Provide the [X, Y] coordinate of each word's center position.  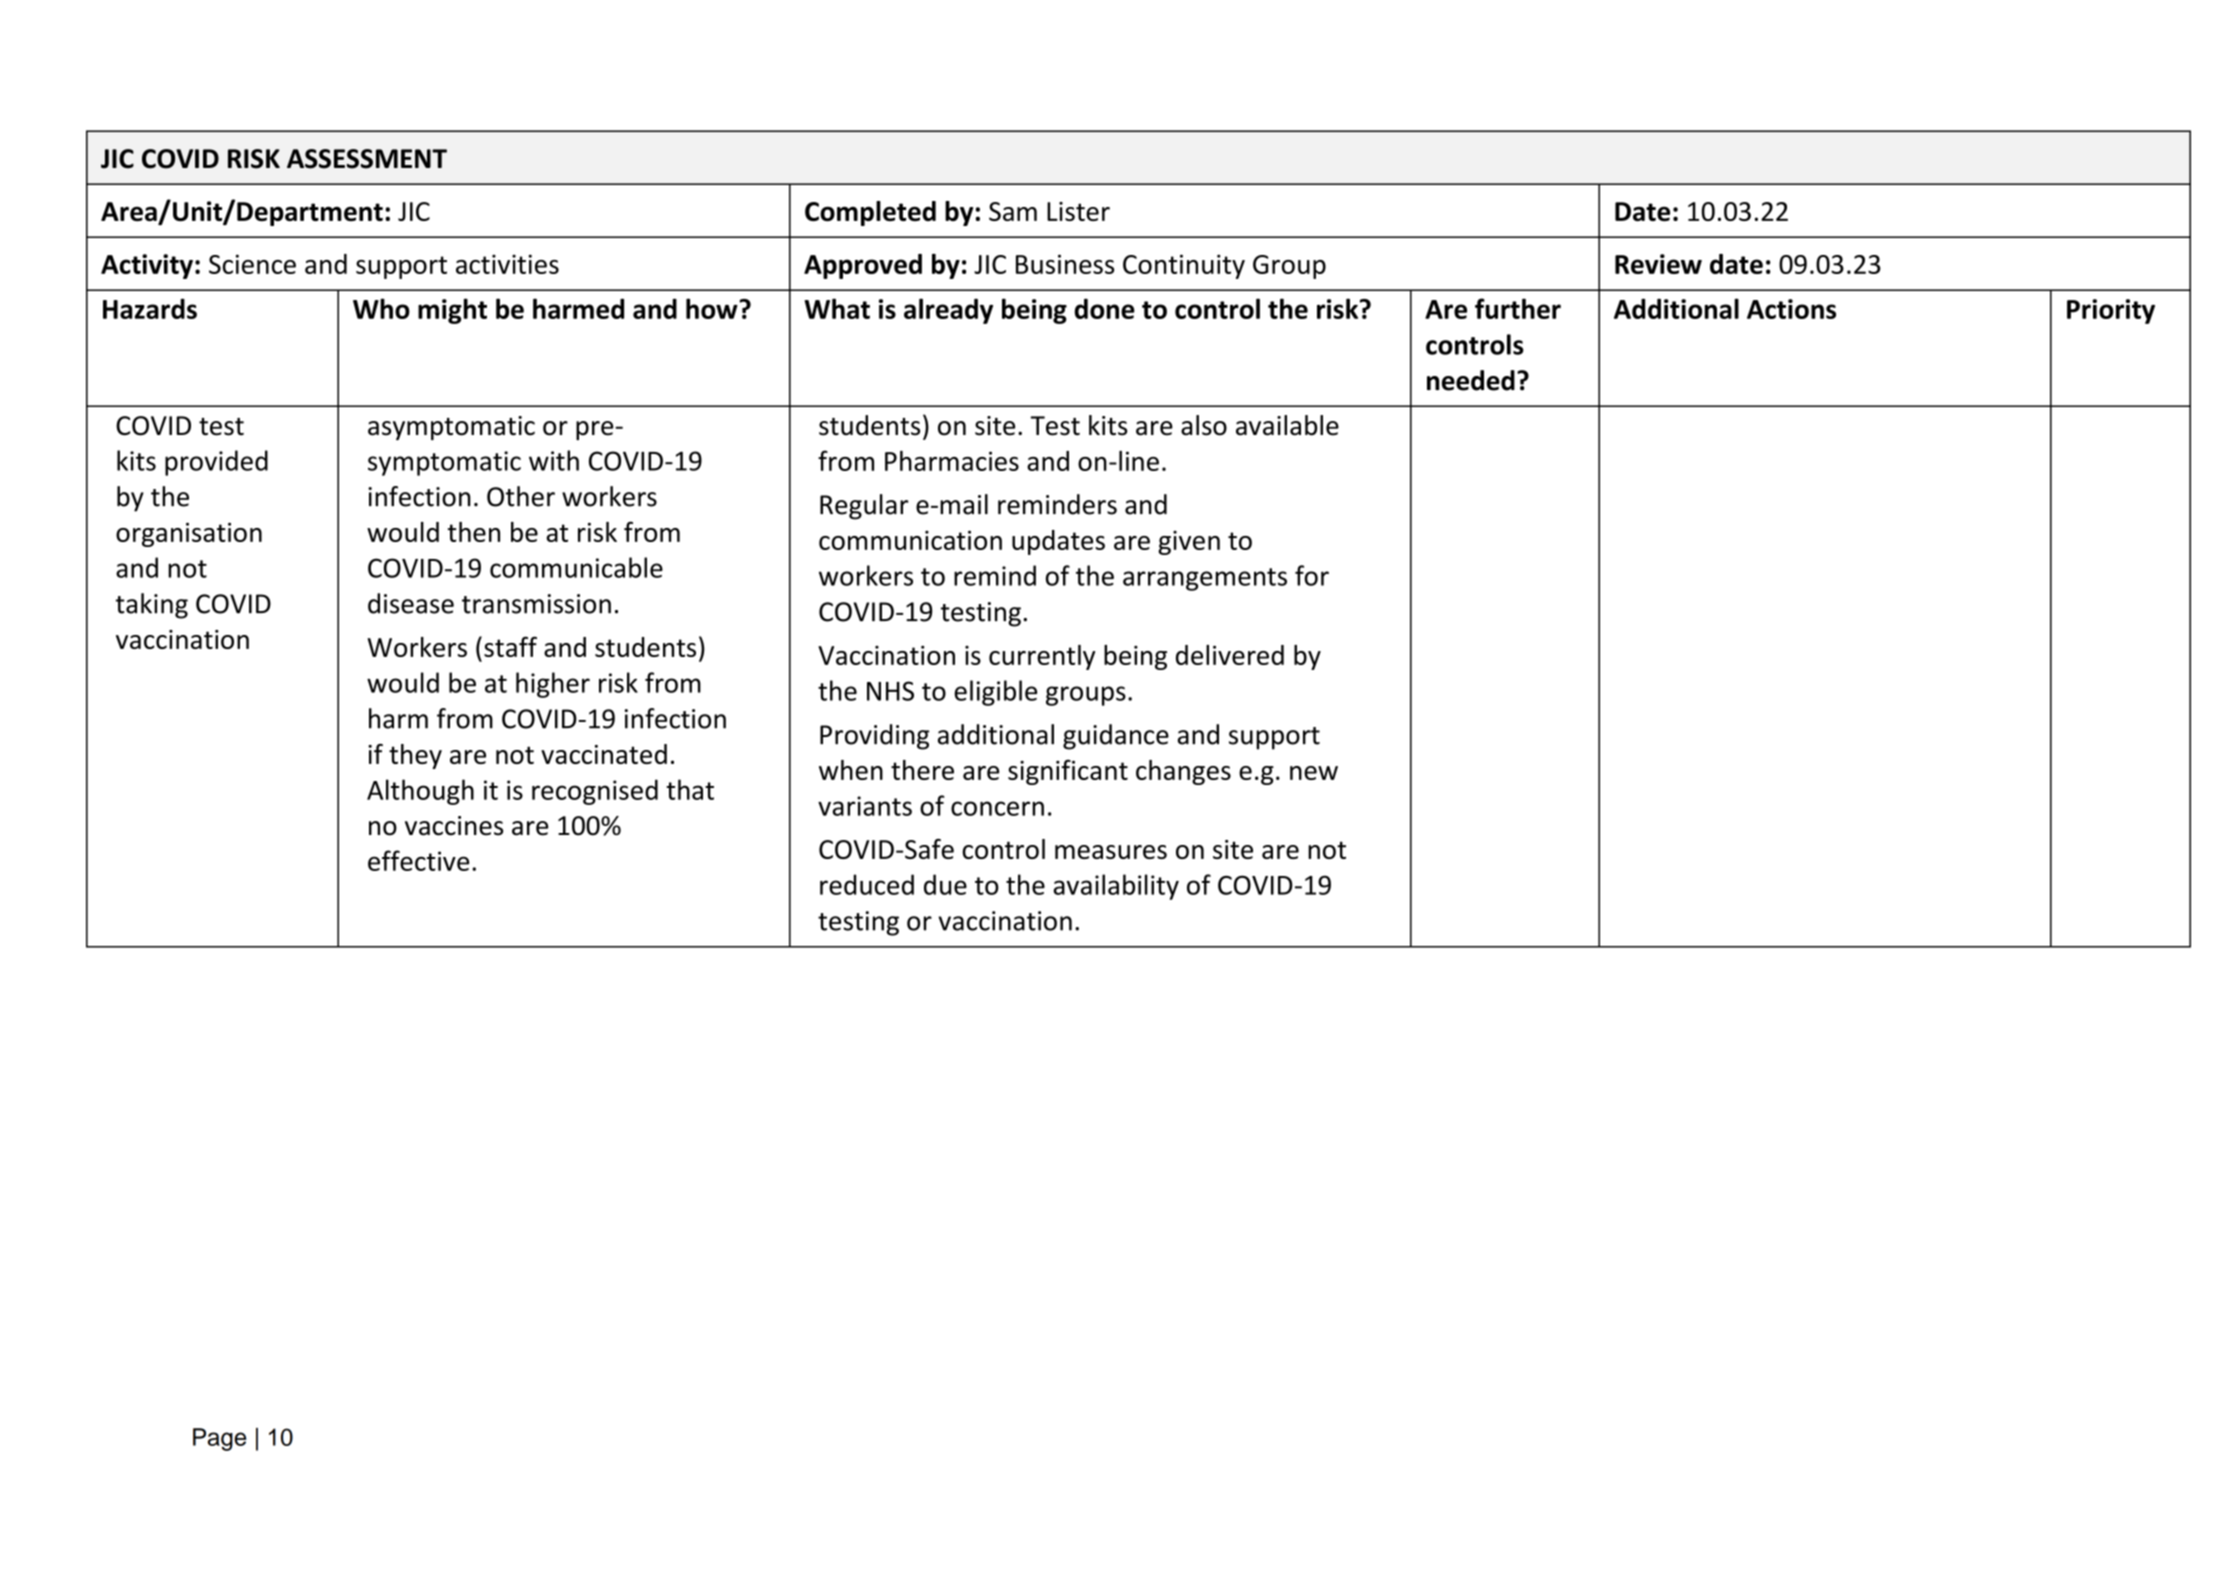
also [1204, 425]
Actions [1791, 309]
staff [510, 646]
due [945, 884]
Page [219, 1439]
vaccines [454, 826]
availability [1116, 887]
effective [418, 860]
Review [1658, 264]
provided [216, 463]
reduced [867, 884]
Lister [1078, 211]
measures [1111, 852]
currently [1042, 657]
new [1314, 773]
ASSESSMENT [367, 159]
